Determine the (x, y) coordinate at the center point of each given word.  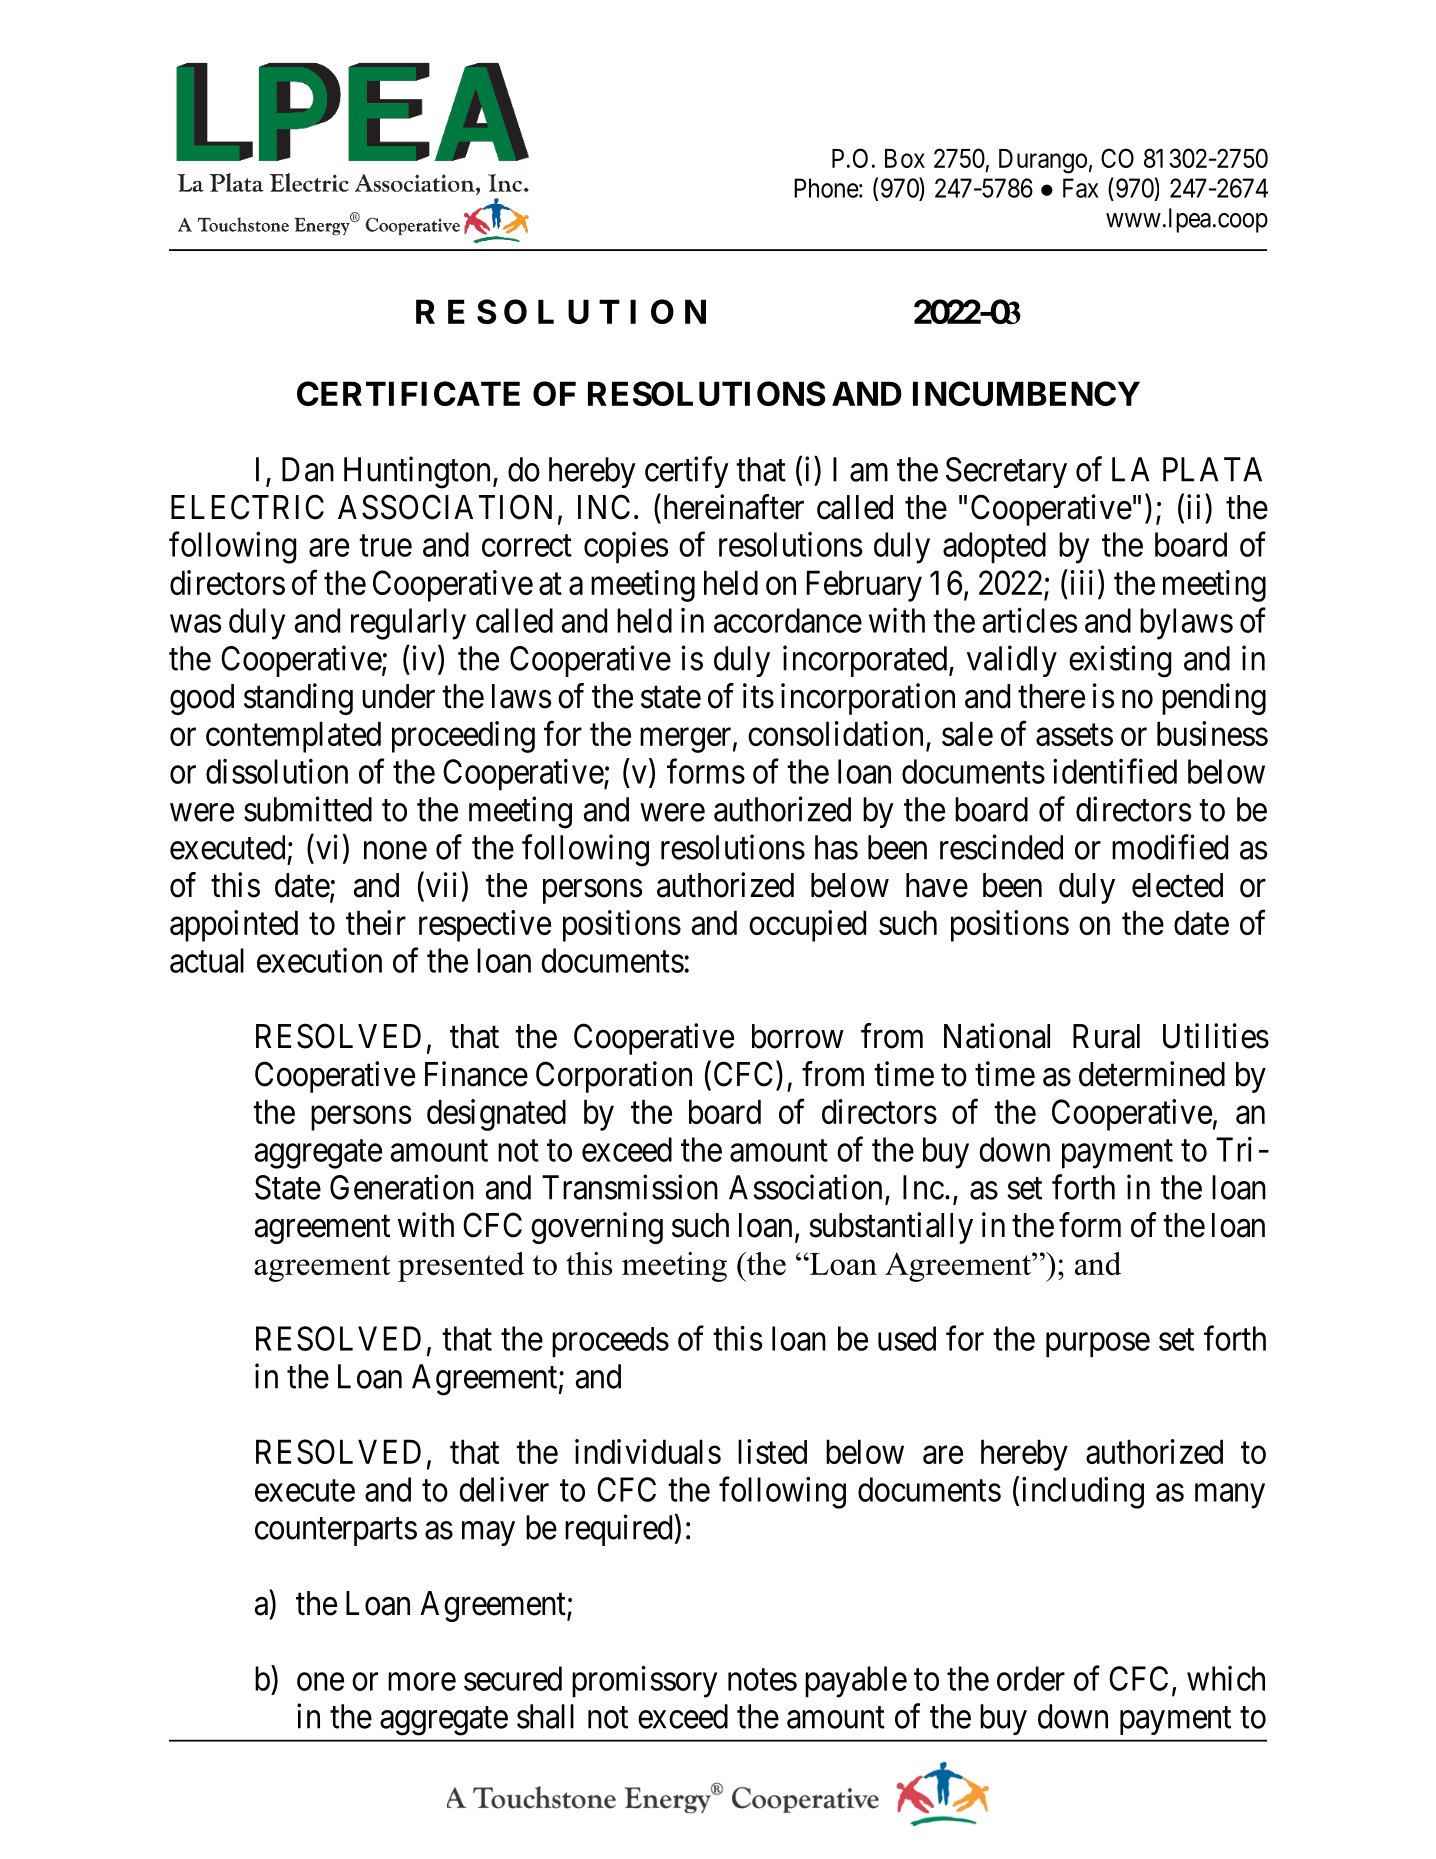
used (907, 1338)
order (1031, 1678)
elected (1177, 885)
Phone (826, 188)
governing (597, 1228)
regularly (408, 624)
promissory (644, 1682)
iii (1082, 582)
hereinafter (732, 507)
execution (319, 960)
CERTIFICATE (408, 393)
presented (461, 1267)
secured (513, 1678)
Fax (1081, 188)
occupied (807, 926)
